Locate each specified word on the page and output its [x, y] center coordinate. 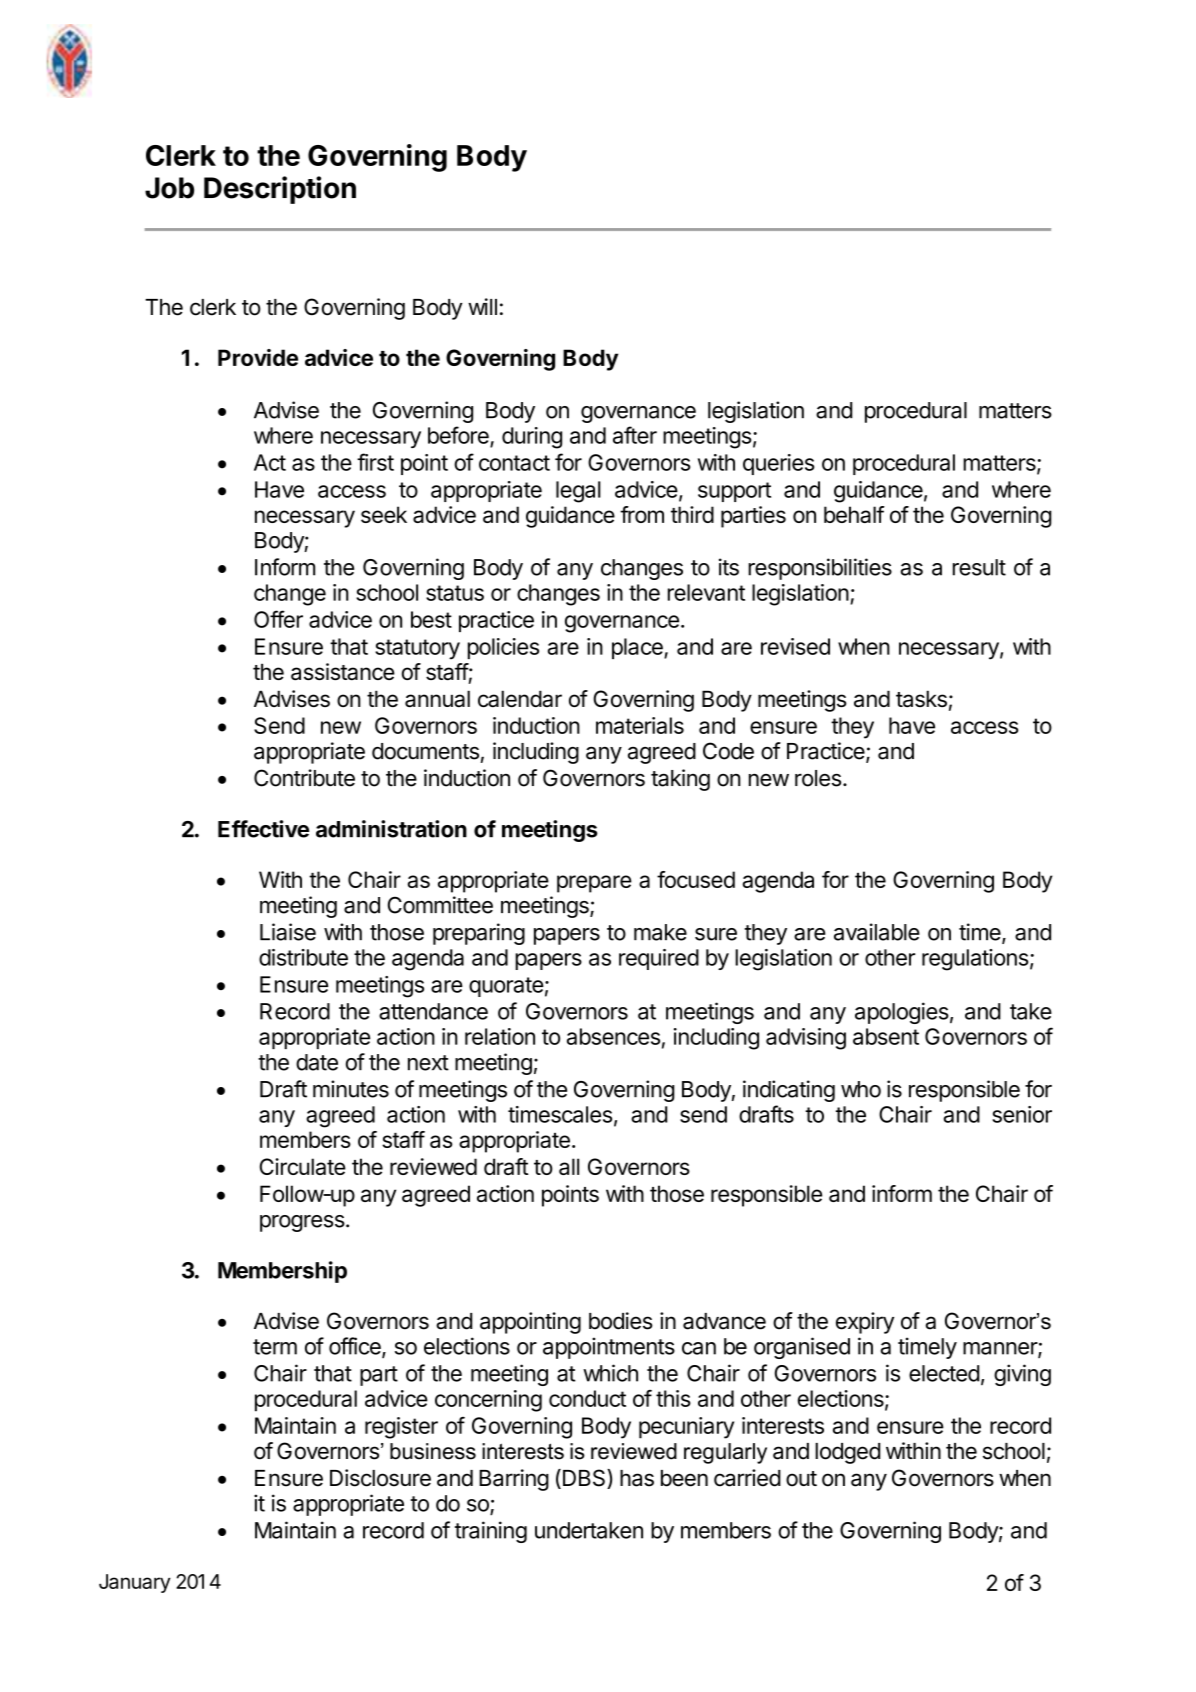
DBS [584, 1479]
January [135, 1583]
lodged [847, 1453]
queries [778, 464]
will [482, 306]
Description [280, 190]
